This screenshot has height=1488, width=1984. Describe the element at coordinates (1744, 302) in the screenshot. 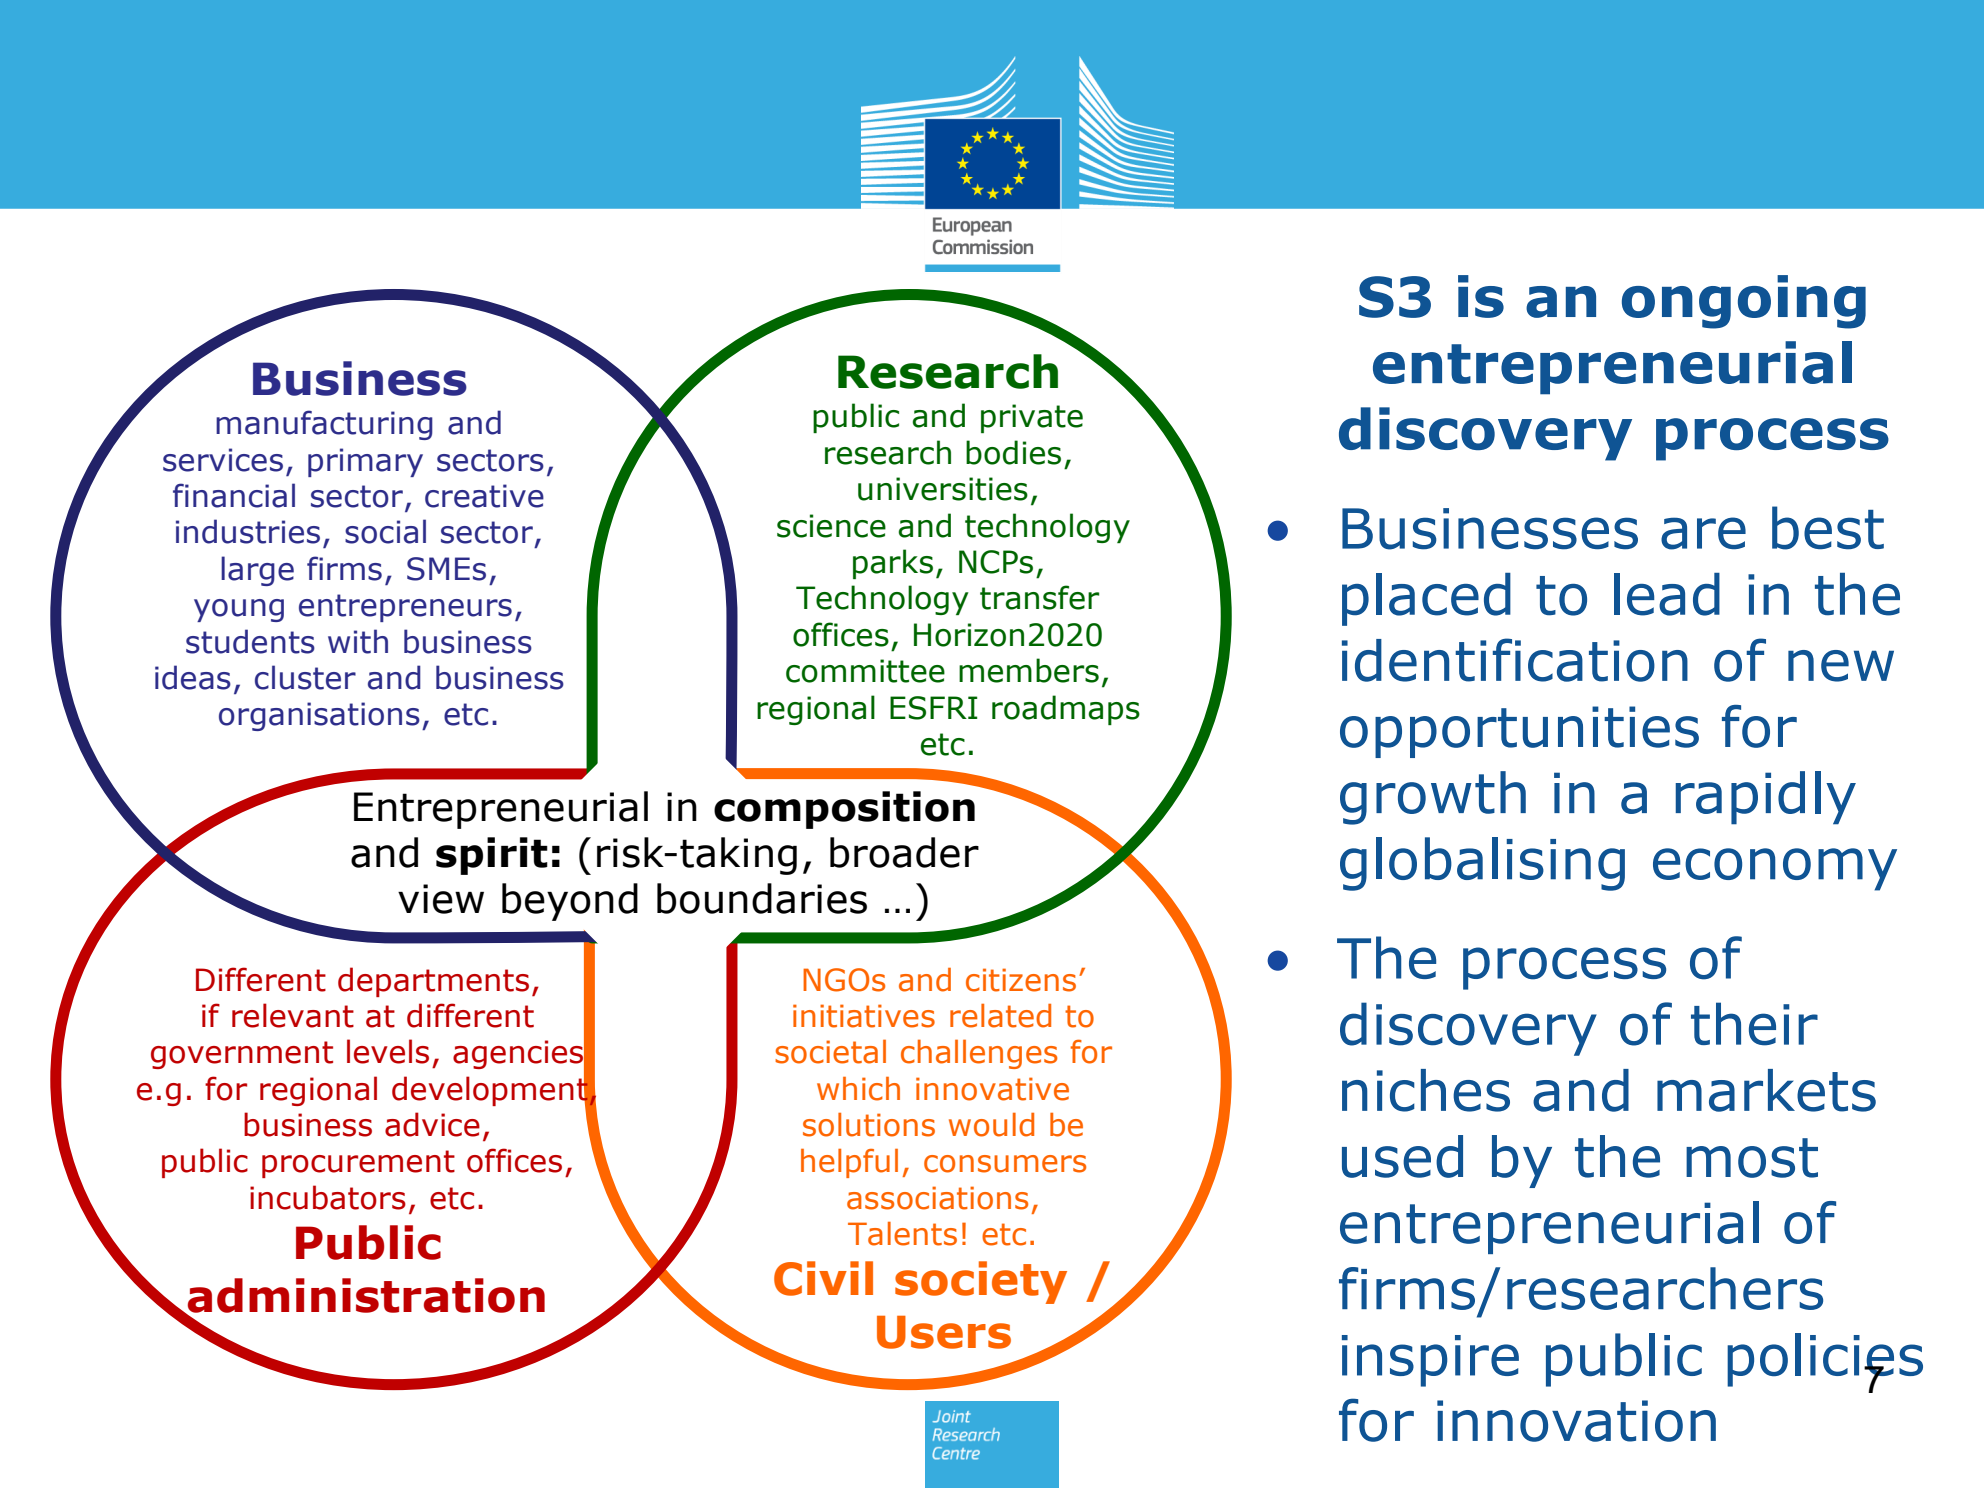

I see `ongoing` at that location.
